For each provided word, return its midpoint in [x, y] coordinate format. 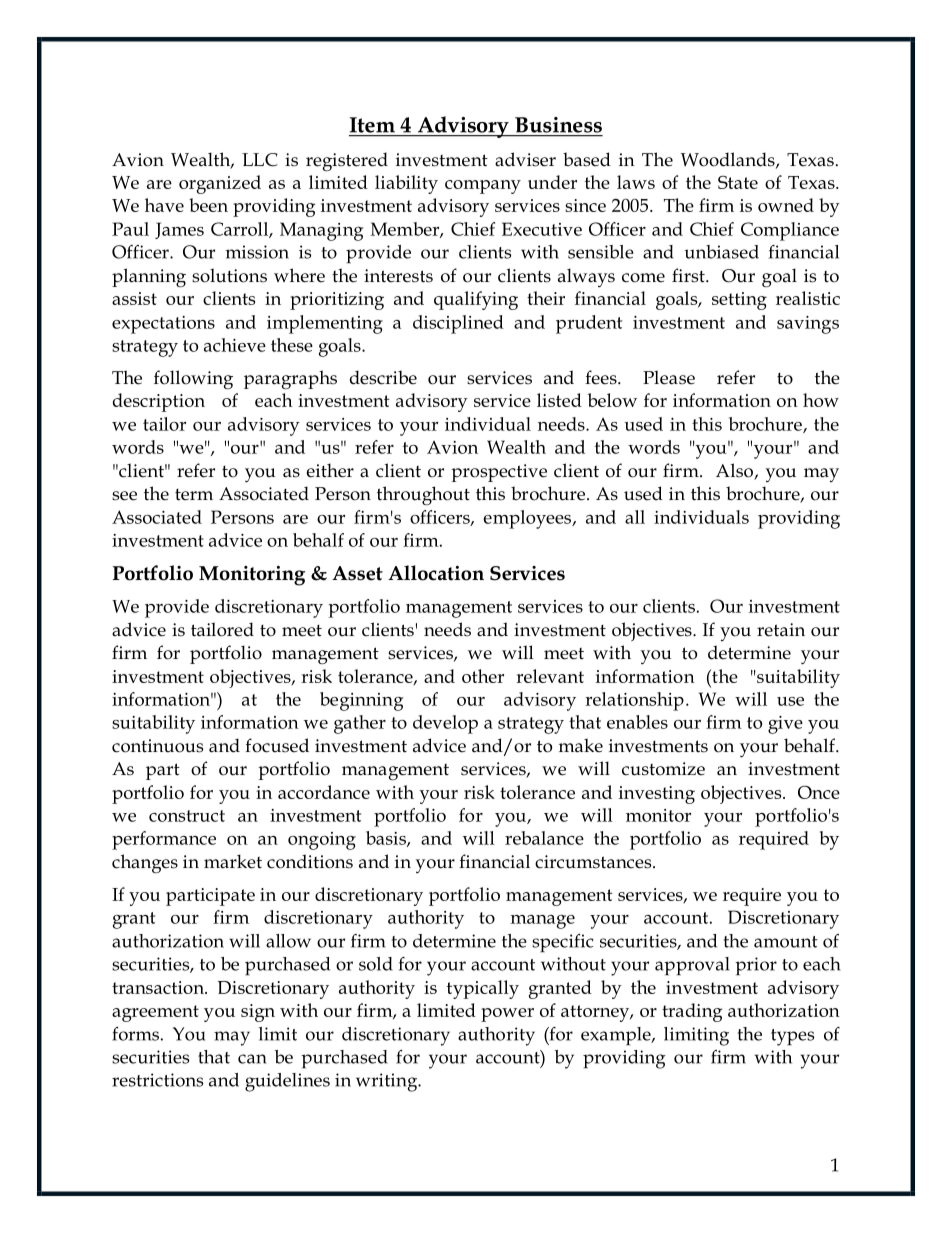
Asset [357, 573]
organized [220, 184]
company [483, 187]
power [507, 1015]
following [193, 379]
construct [187, 816]
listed [559, 400]
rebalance [544, 838]
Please [669, 377]
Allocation [436, 573]
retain [781, 630]
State [738, 182]
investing [657, 795]
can [252, 1059]
